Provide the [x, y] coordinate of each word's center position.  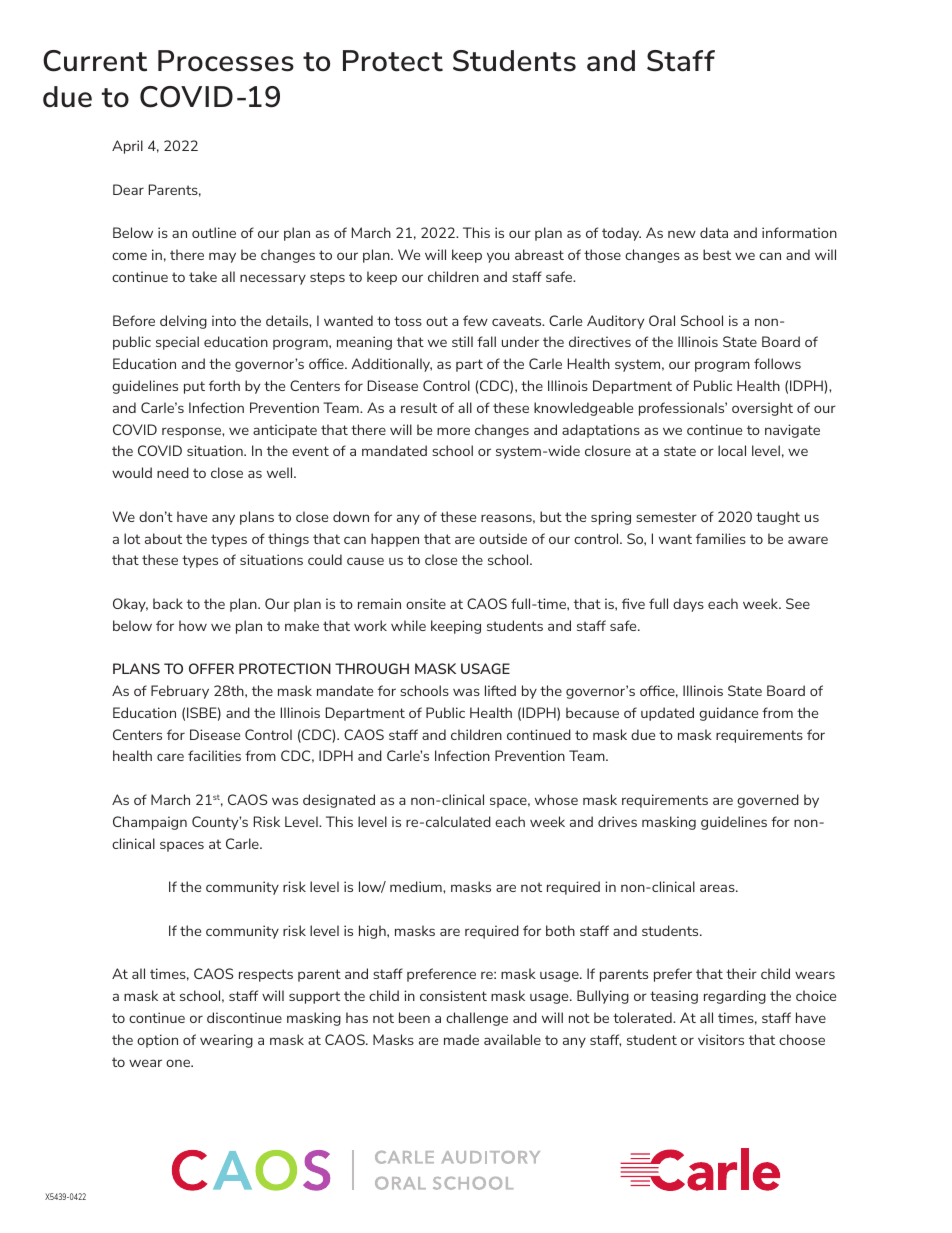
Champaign [150, 823]
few [475, 320]
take [203, 276]
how [193, 625]
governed [768, 801]
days [688, 605]
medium [417, 886]
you [498, 257]
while [408, 625]
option [157, 1041]
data [714, 232]
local [732, 450]
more [453, 431]
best [717, 254]
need [173, 472]
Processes [226, 61]
